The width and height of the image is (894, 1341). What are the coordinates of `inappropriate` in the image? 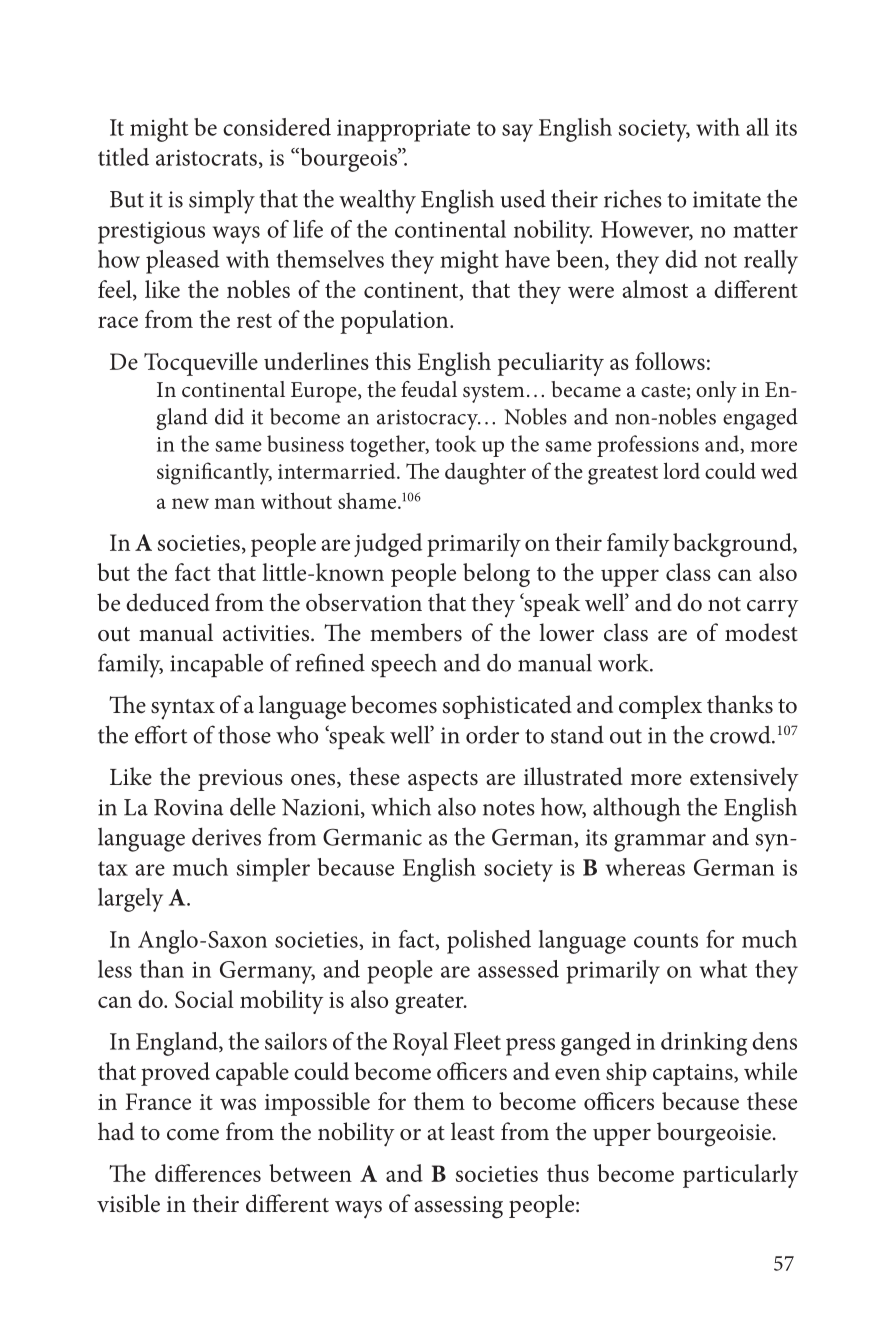 It's located at (403, 130).
